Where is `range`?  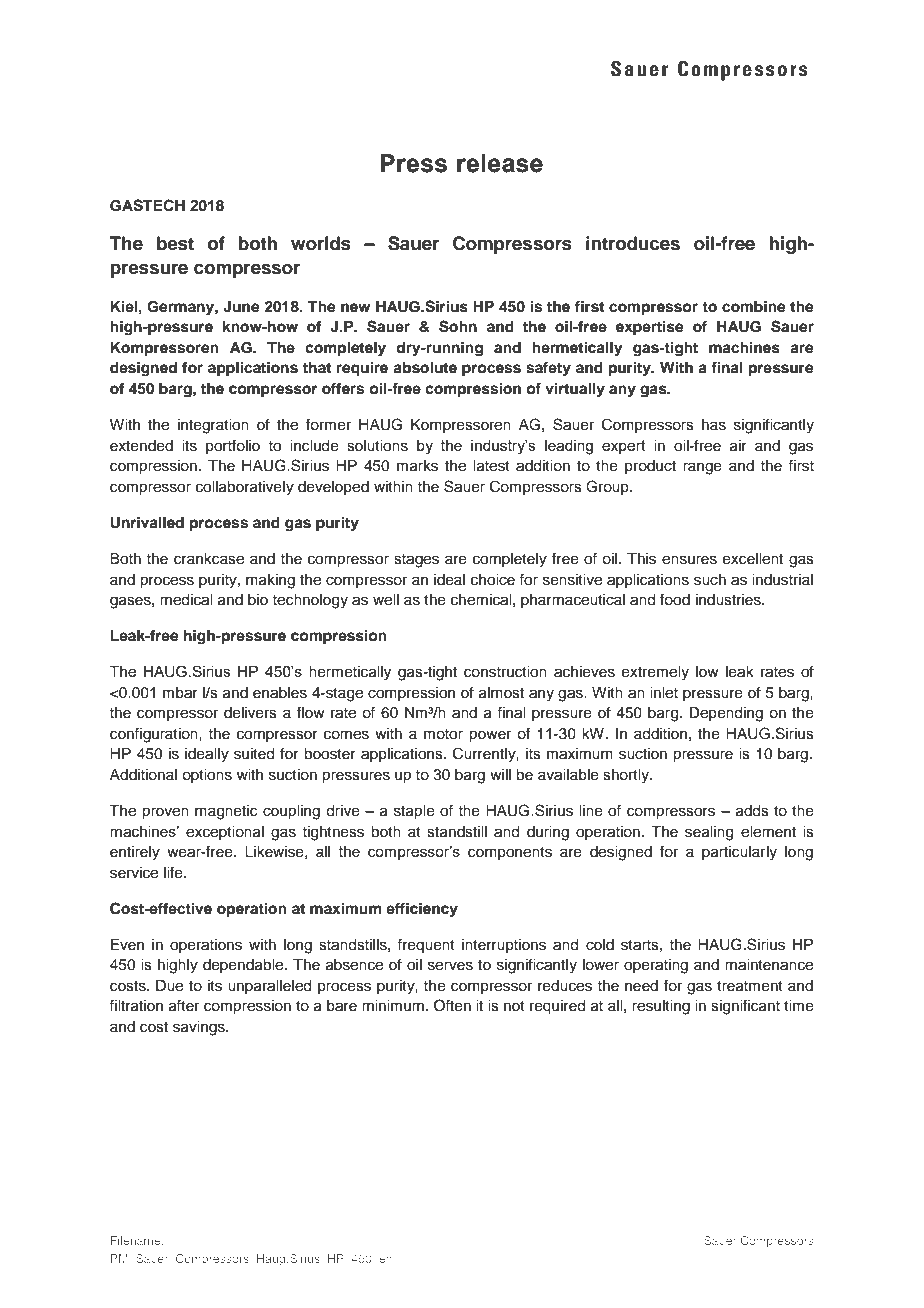 range is located at coordinates (702, 468).
